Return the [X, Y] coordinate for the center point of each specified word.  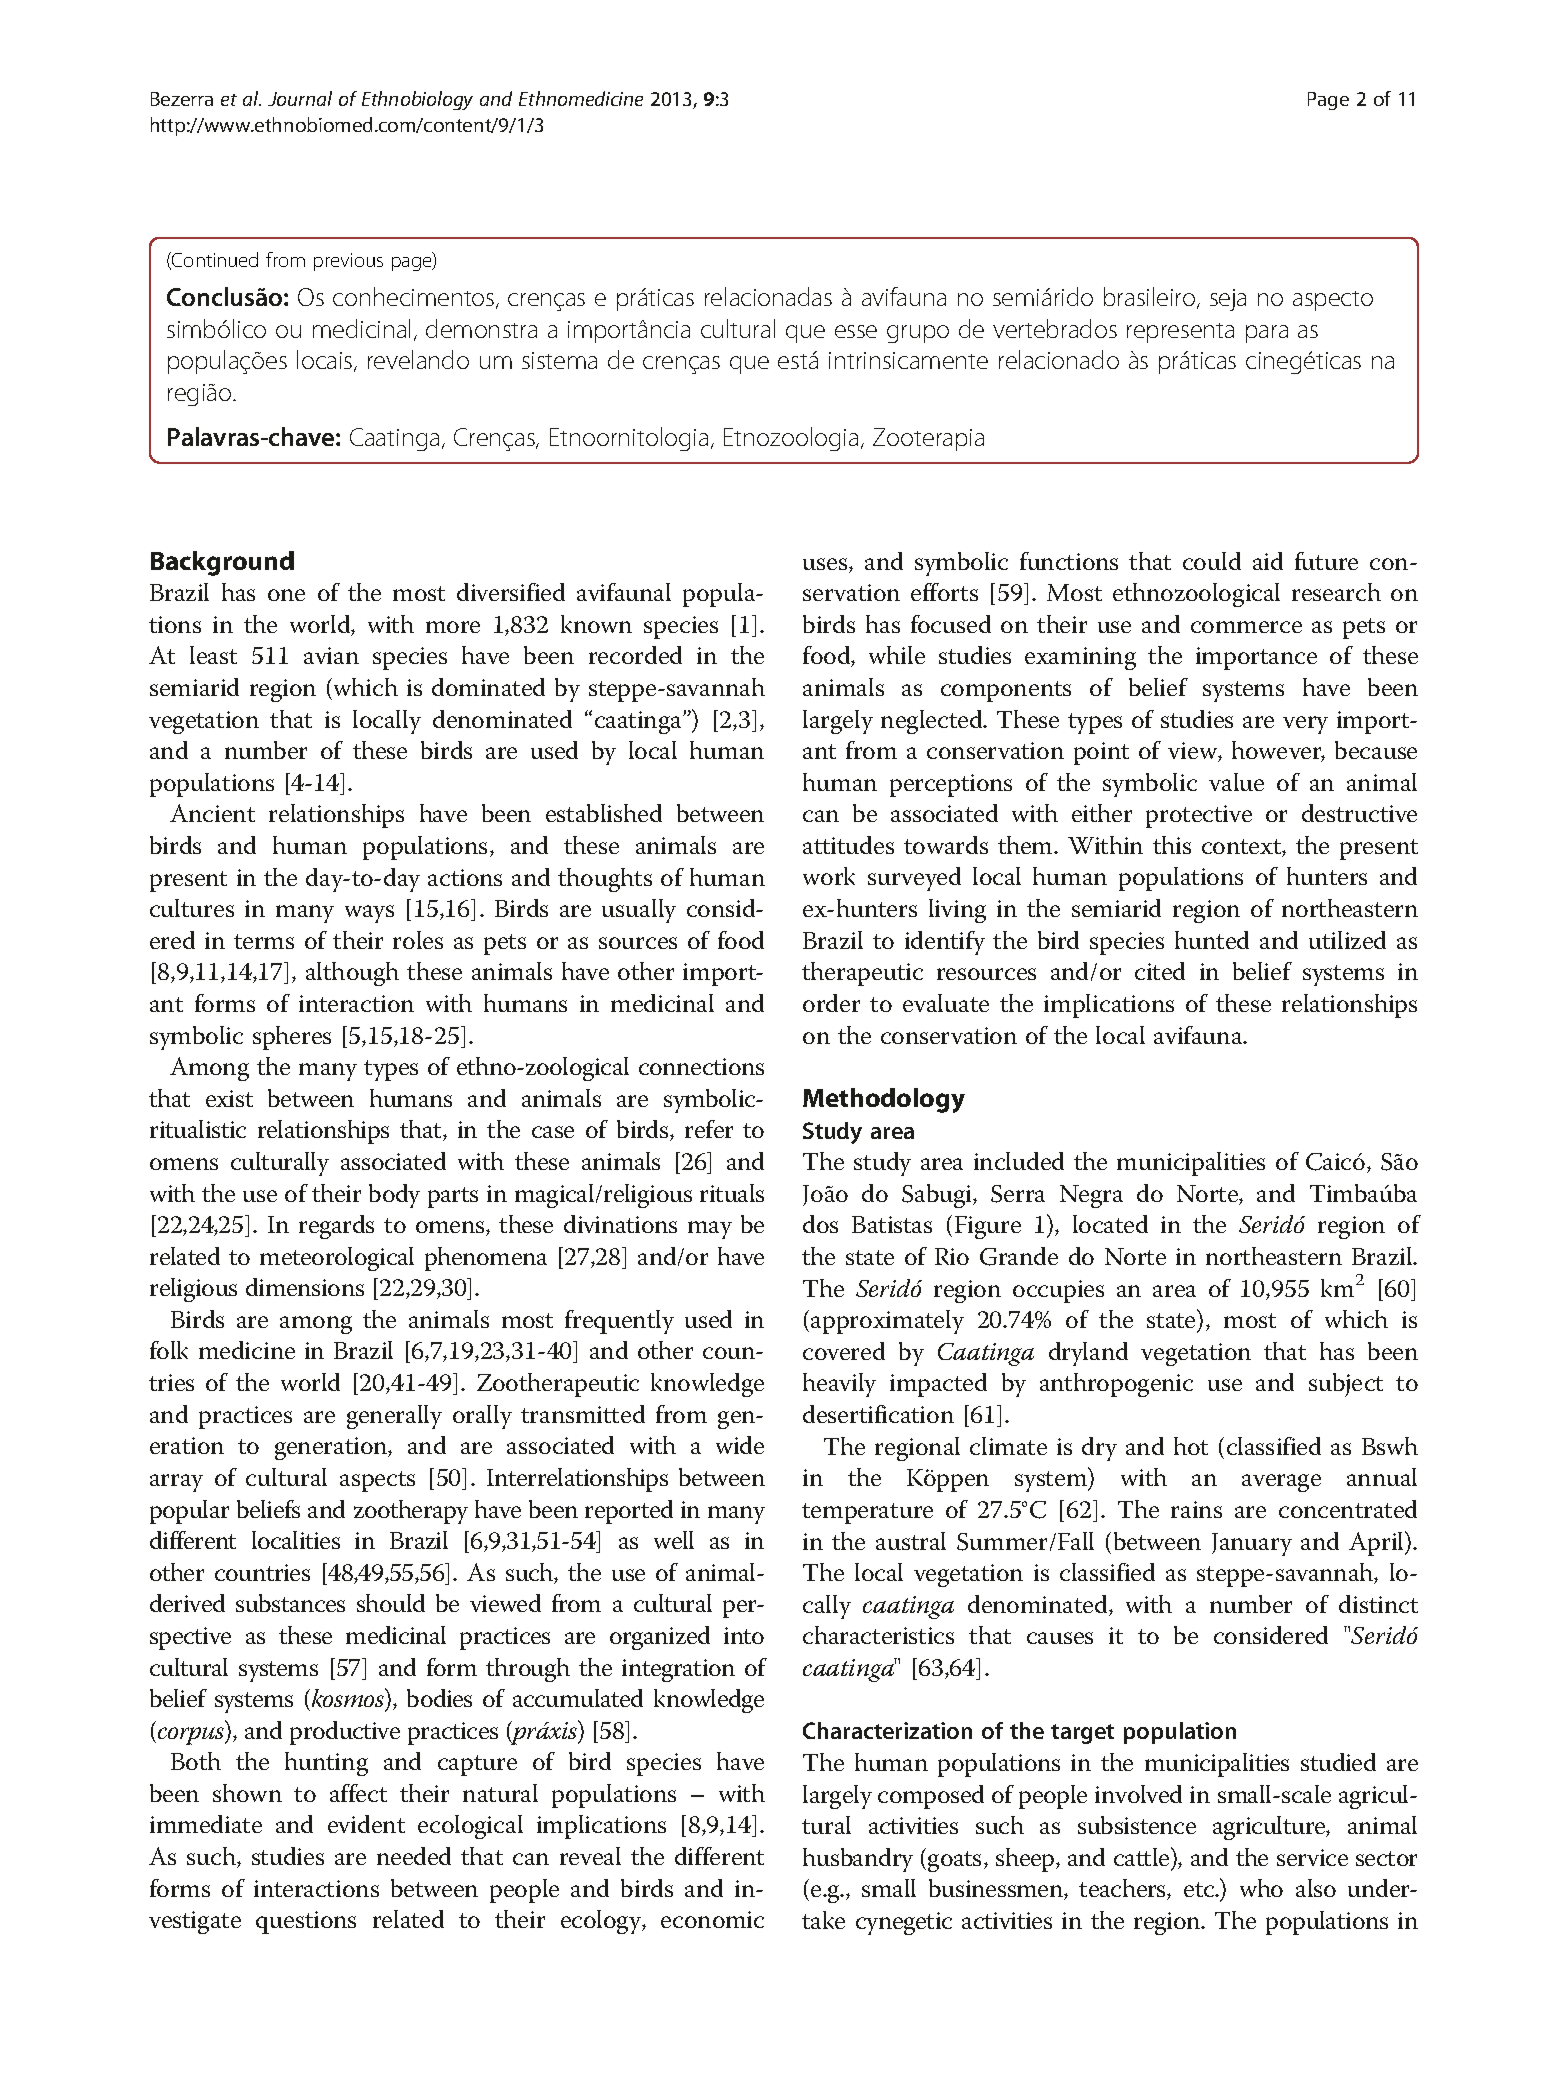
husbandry [858, 1860]
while [897, 655]
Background [222, 563]
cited [1160, 971]
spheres [292, 1038]
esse [856, 331]
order [831, 1003]
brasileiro [1151, 298]
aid [1268, 561]
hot [1191, 1446]
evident [366, 1824]
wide [740, 1445]
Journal [300, 98]
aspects [377, 1481]
